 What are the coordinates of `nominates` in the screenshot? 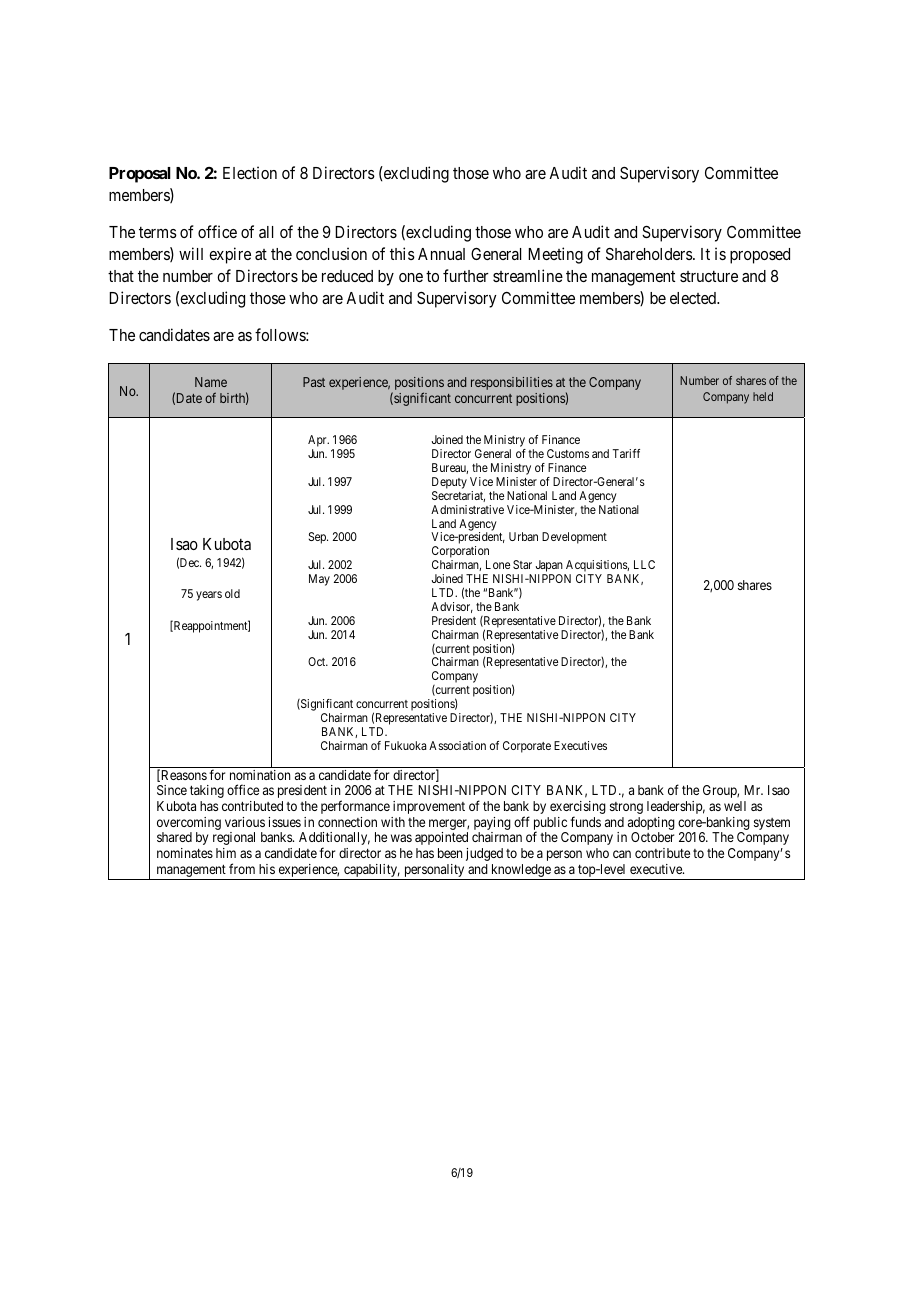 It's located at (185, 853).
